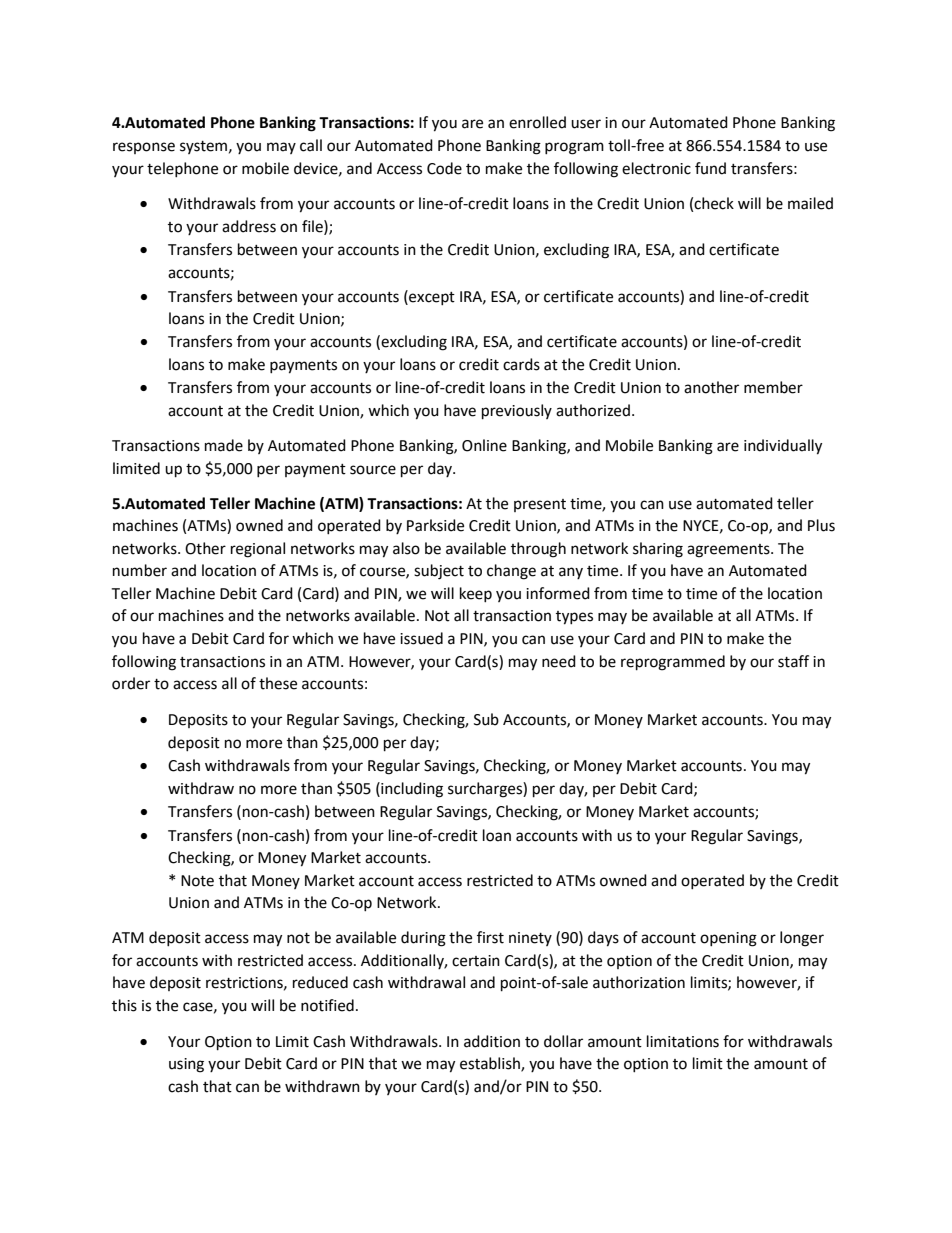  What do you see at coordinates (710, 168) in the screenshot?
I see `fund` at bounding box center [710, 168].
